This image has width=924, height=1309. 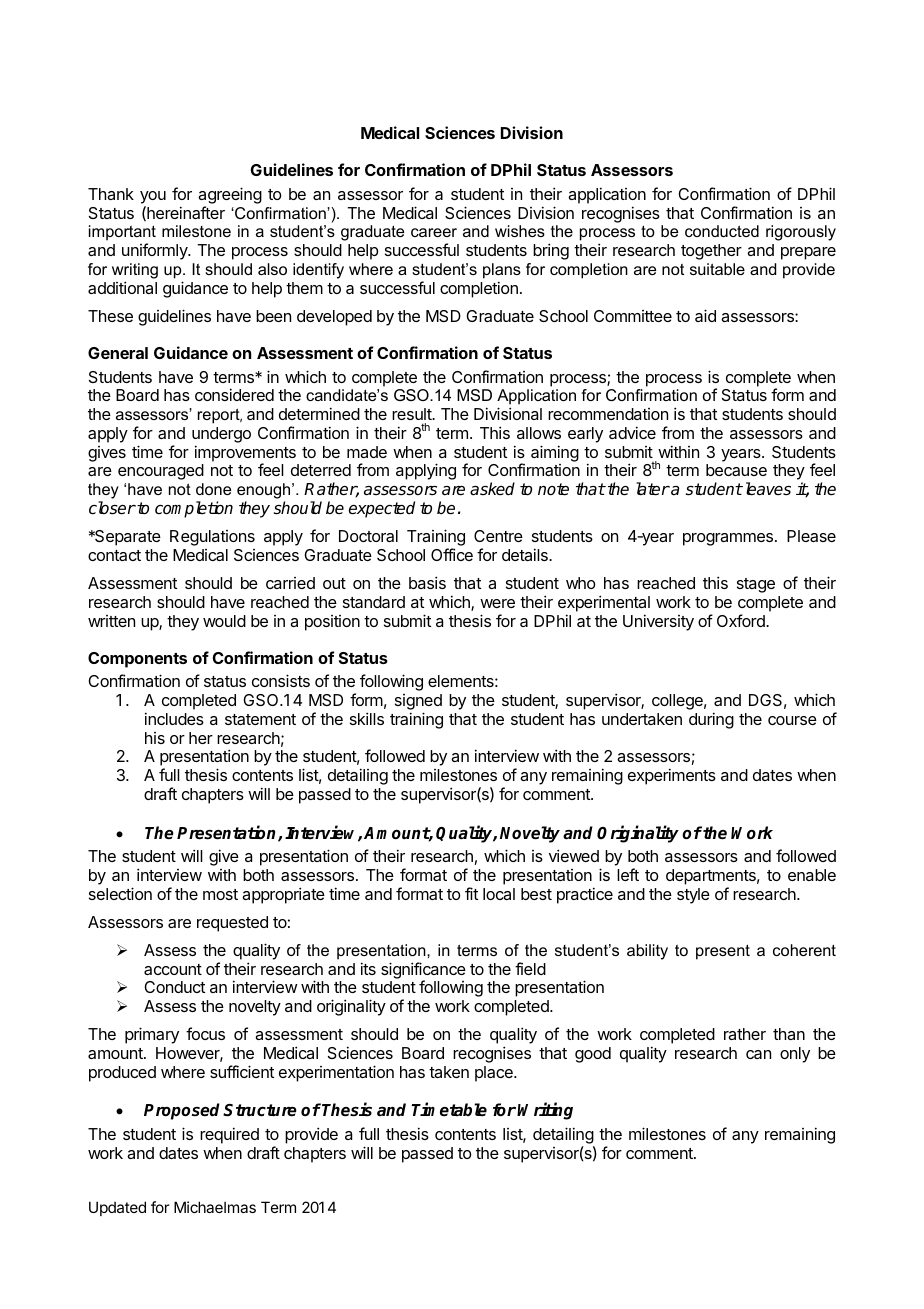 What do you see at coordinates (711, 252) in the image?
I see `together` at bounding box center [711, 252].
